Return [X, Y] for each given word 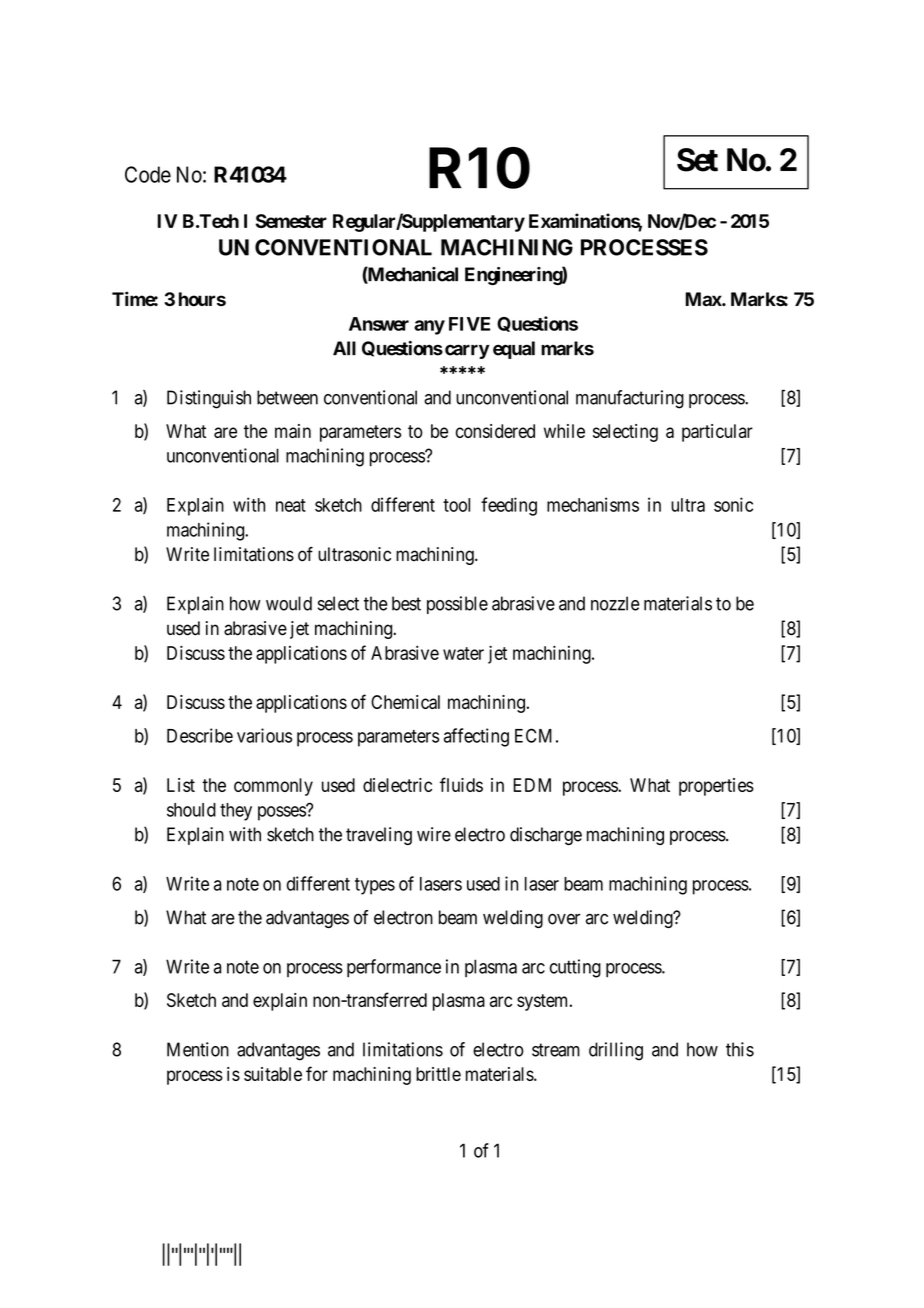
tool [456, 505]
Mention [198, 1049]
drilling [616, 1051]
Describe [200, 735]
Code [148, 174]
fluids [461, 784]
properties [716, 787]
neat [291, 505]
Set [697, 160]
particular [717, 433]
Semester [291, 221]
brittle [438, 1074]
